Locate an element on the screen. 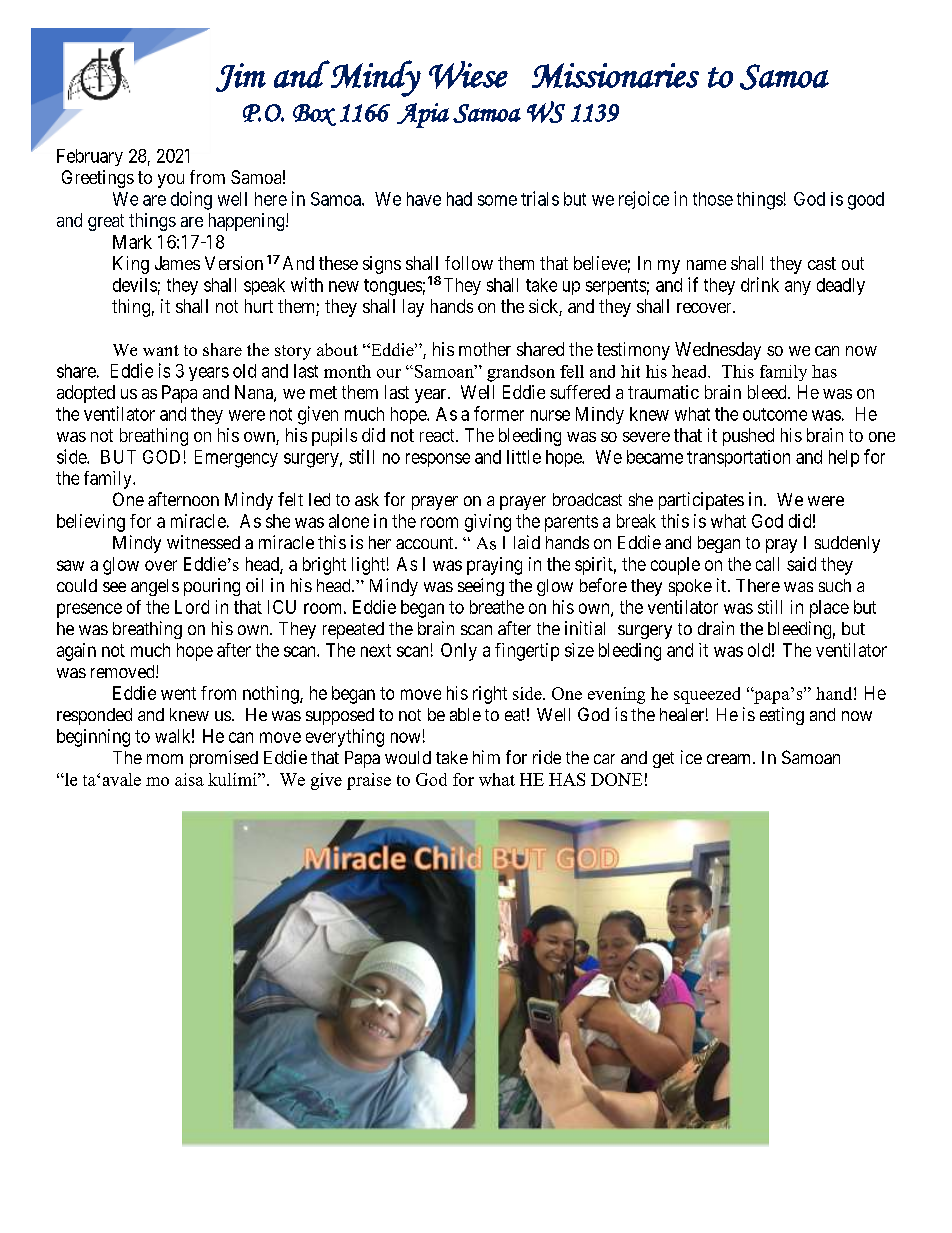  him is located at coordinates (486, 757).
